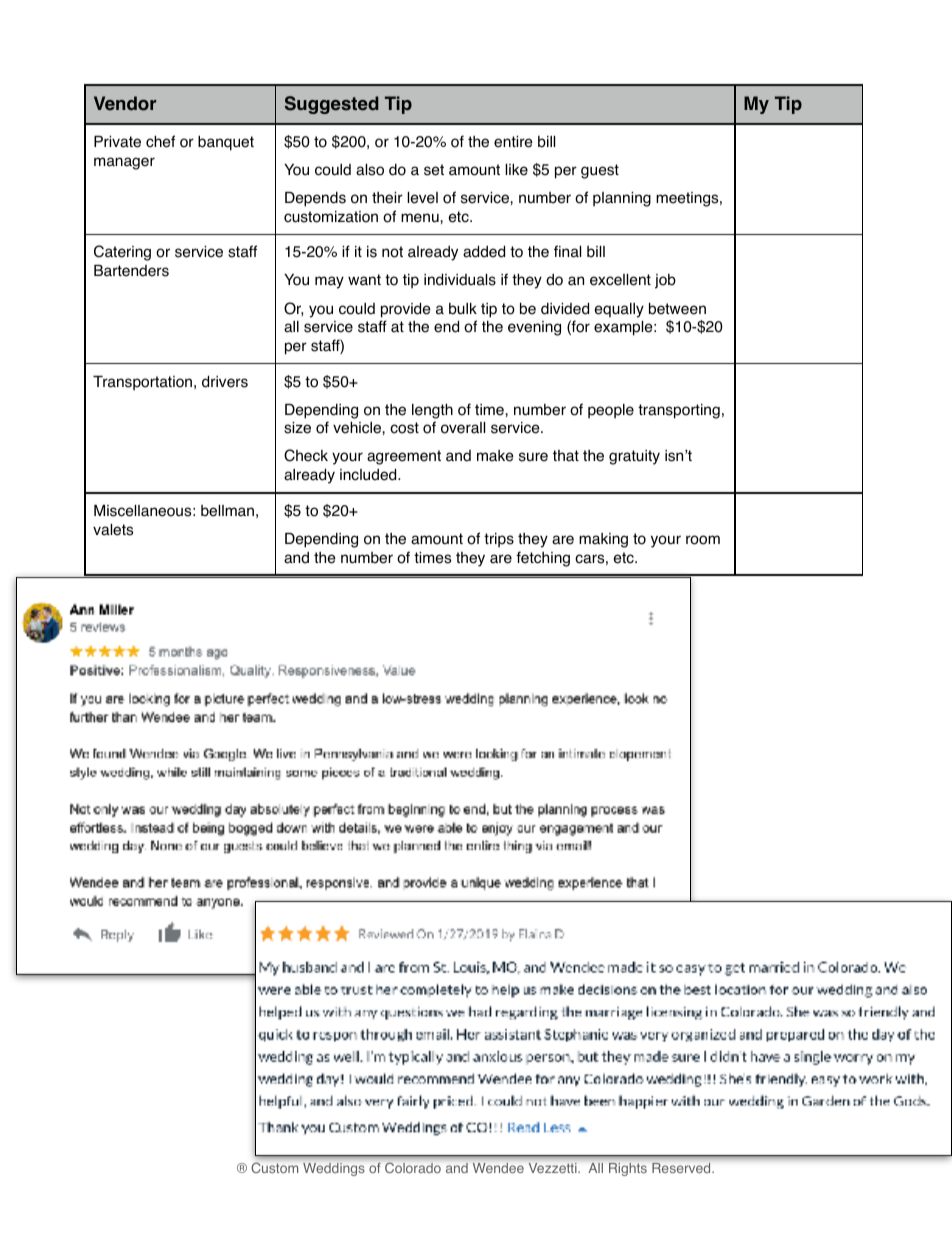 This page has width=952, height=1233. Describe the element at coordinates (333, 1169) in the page. I see `Weddings` at that location.
